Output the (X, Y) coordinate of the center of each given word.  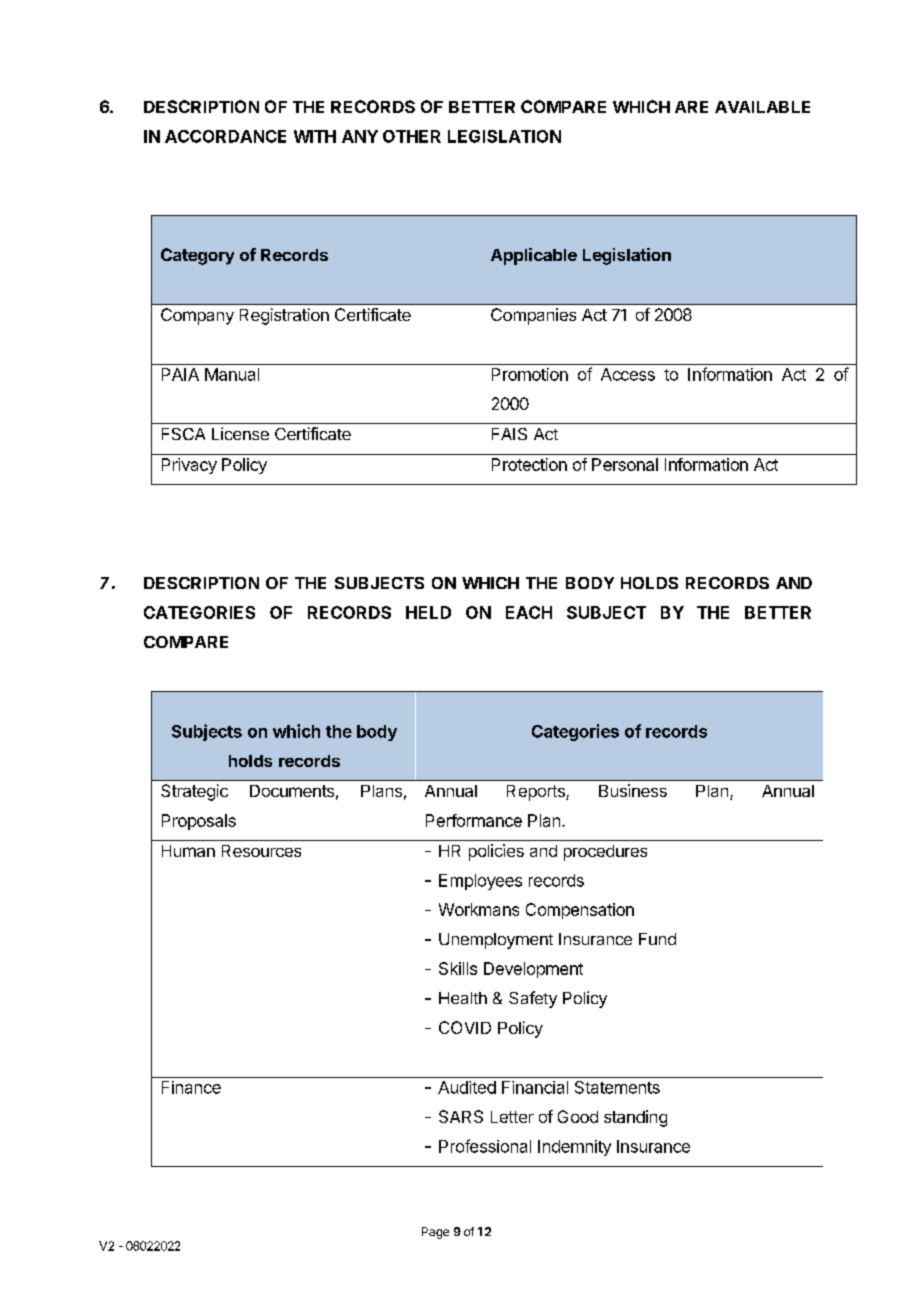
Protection (529, 464)
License (240, 433)
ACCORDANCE (225, 136)
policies (496, 852)
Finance (191, 1087)
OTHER (412, 136)
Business (633, 790)
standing (635, 1118)
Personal (625, 464)
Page (435, 1233)
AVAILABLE (762, 107)
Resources (261, 851)
